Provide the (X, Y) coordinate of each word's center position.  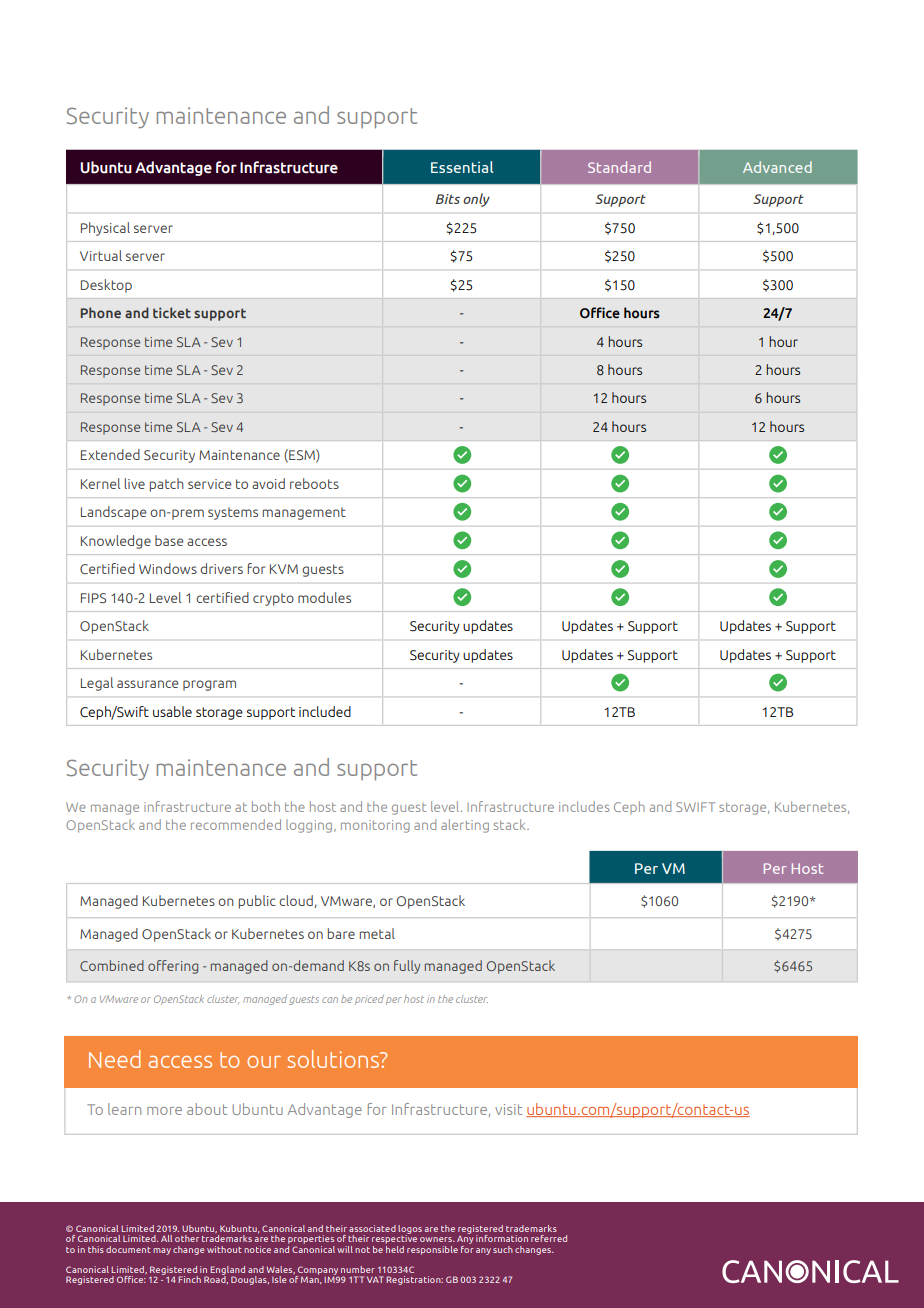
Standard (619, 167)
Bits (448, 199)
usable (172, 711)
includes (584, 806)
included (325, 711)
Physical (105, 229)
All (166, 1238)
